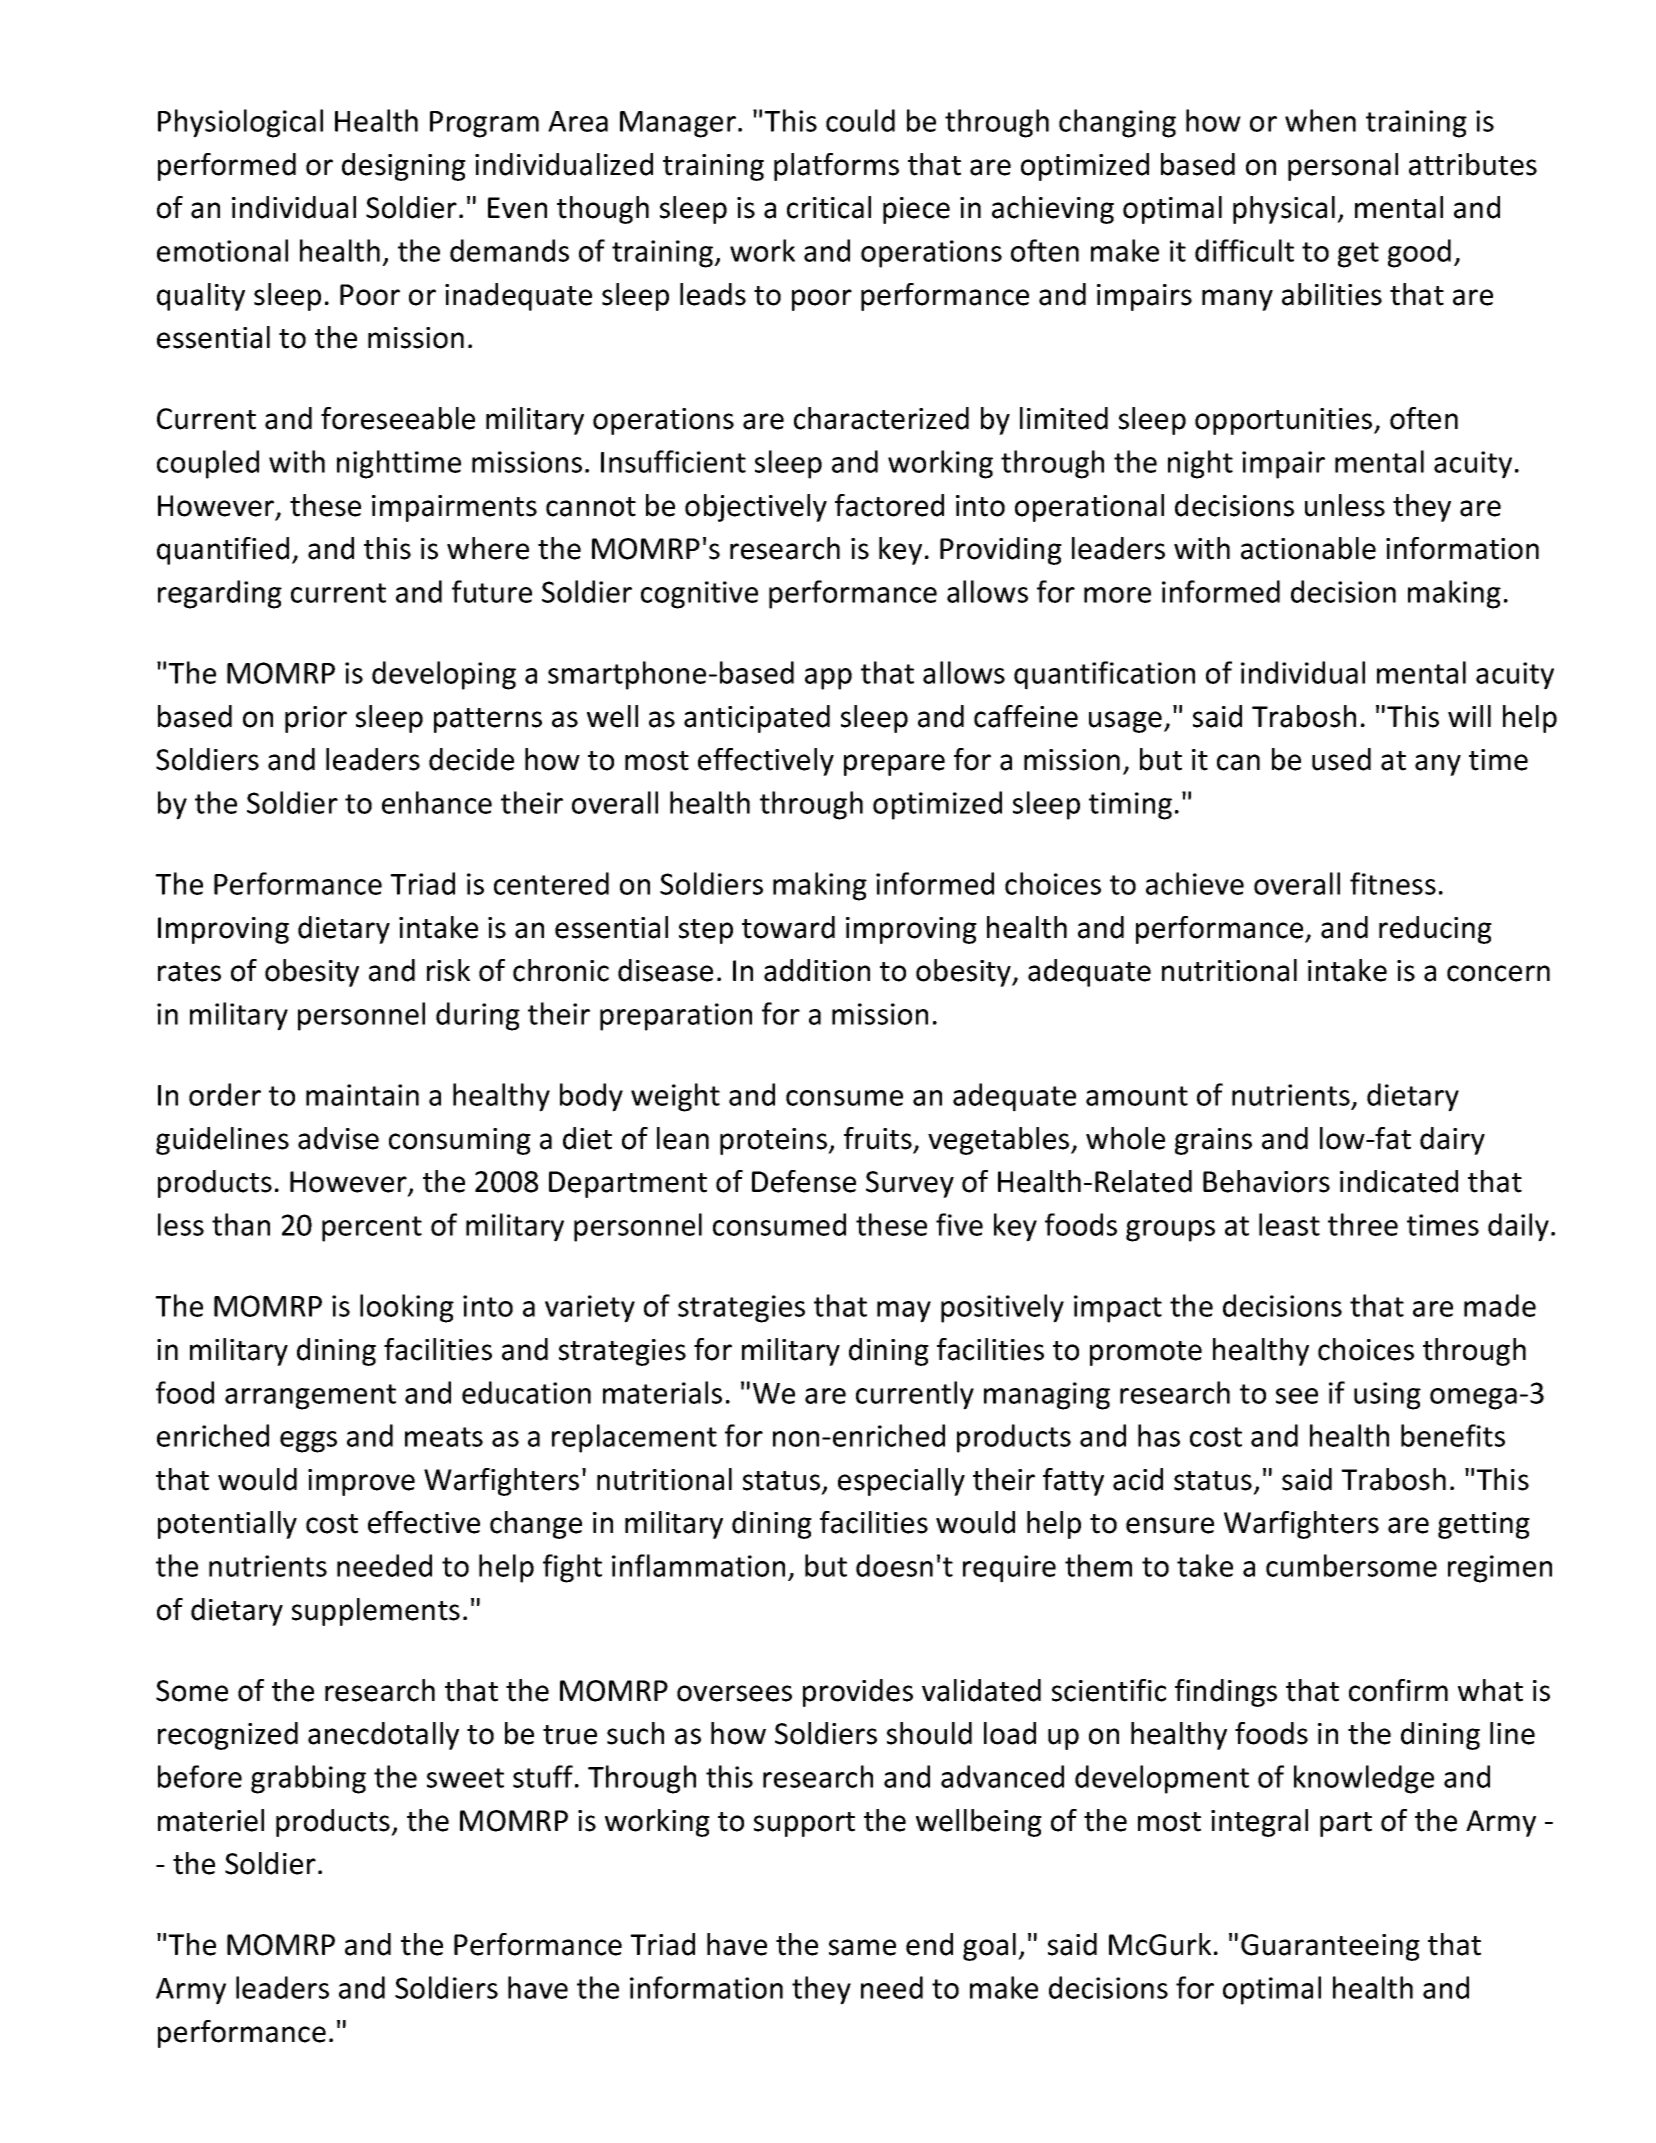  I want to click on designing, so click(404, 167).
